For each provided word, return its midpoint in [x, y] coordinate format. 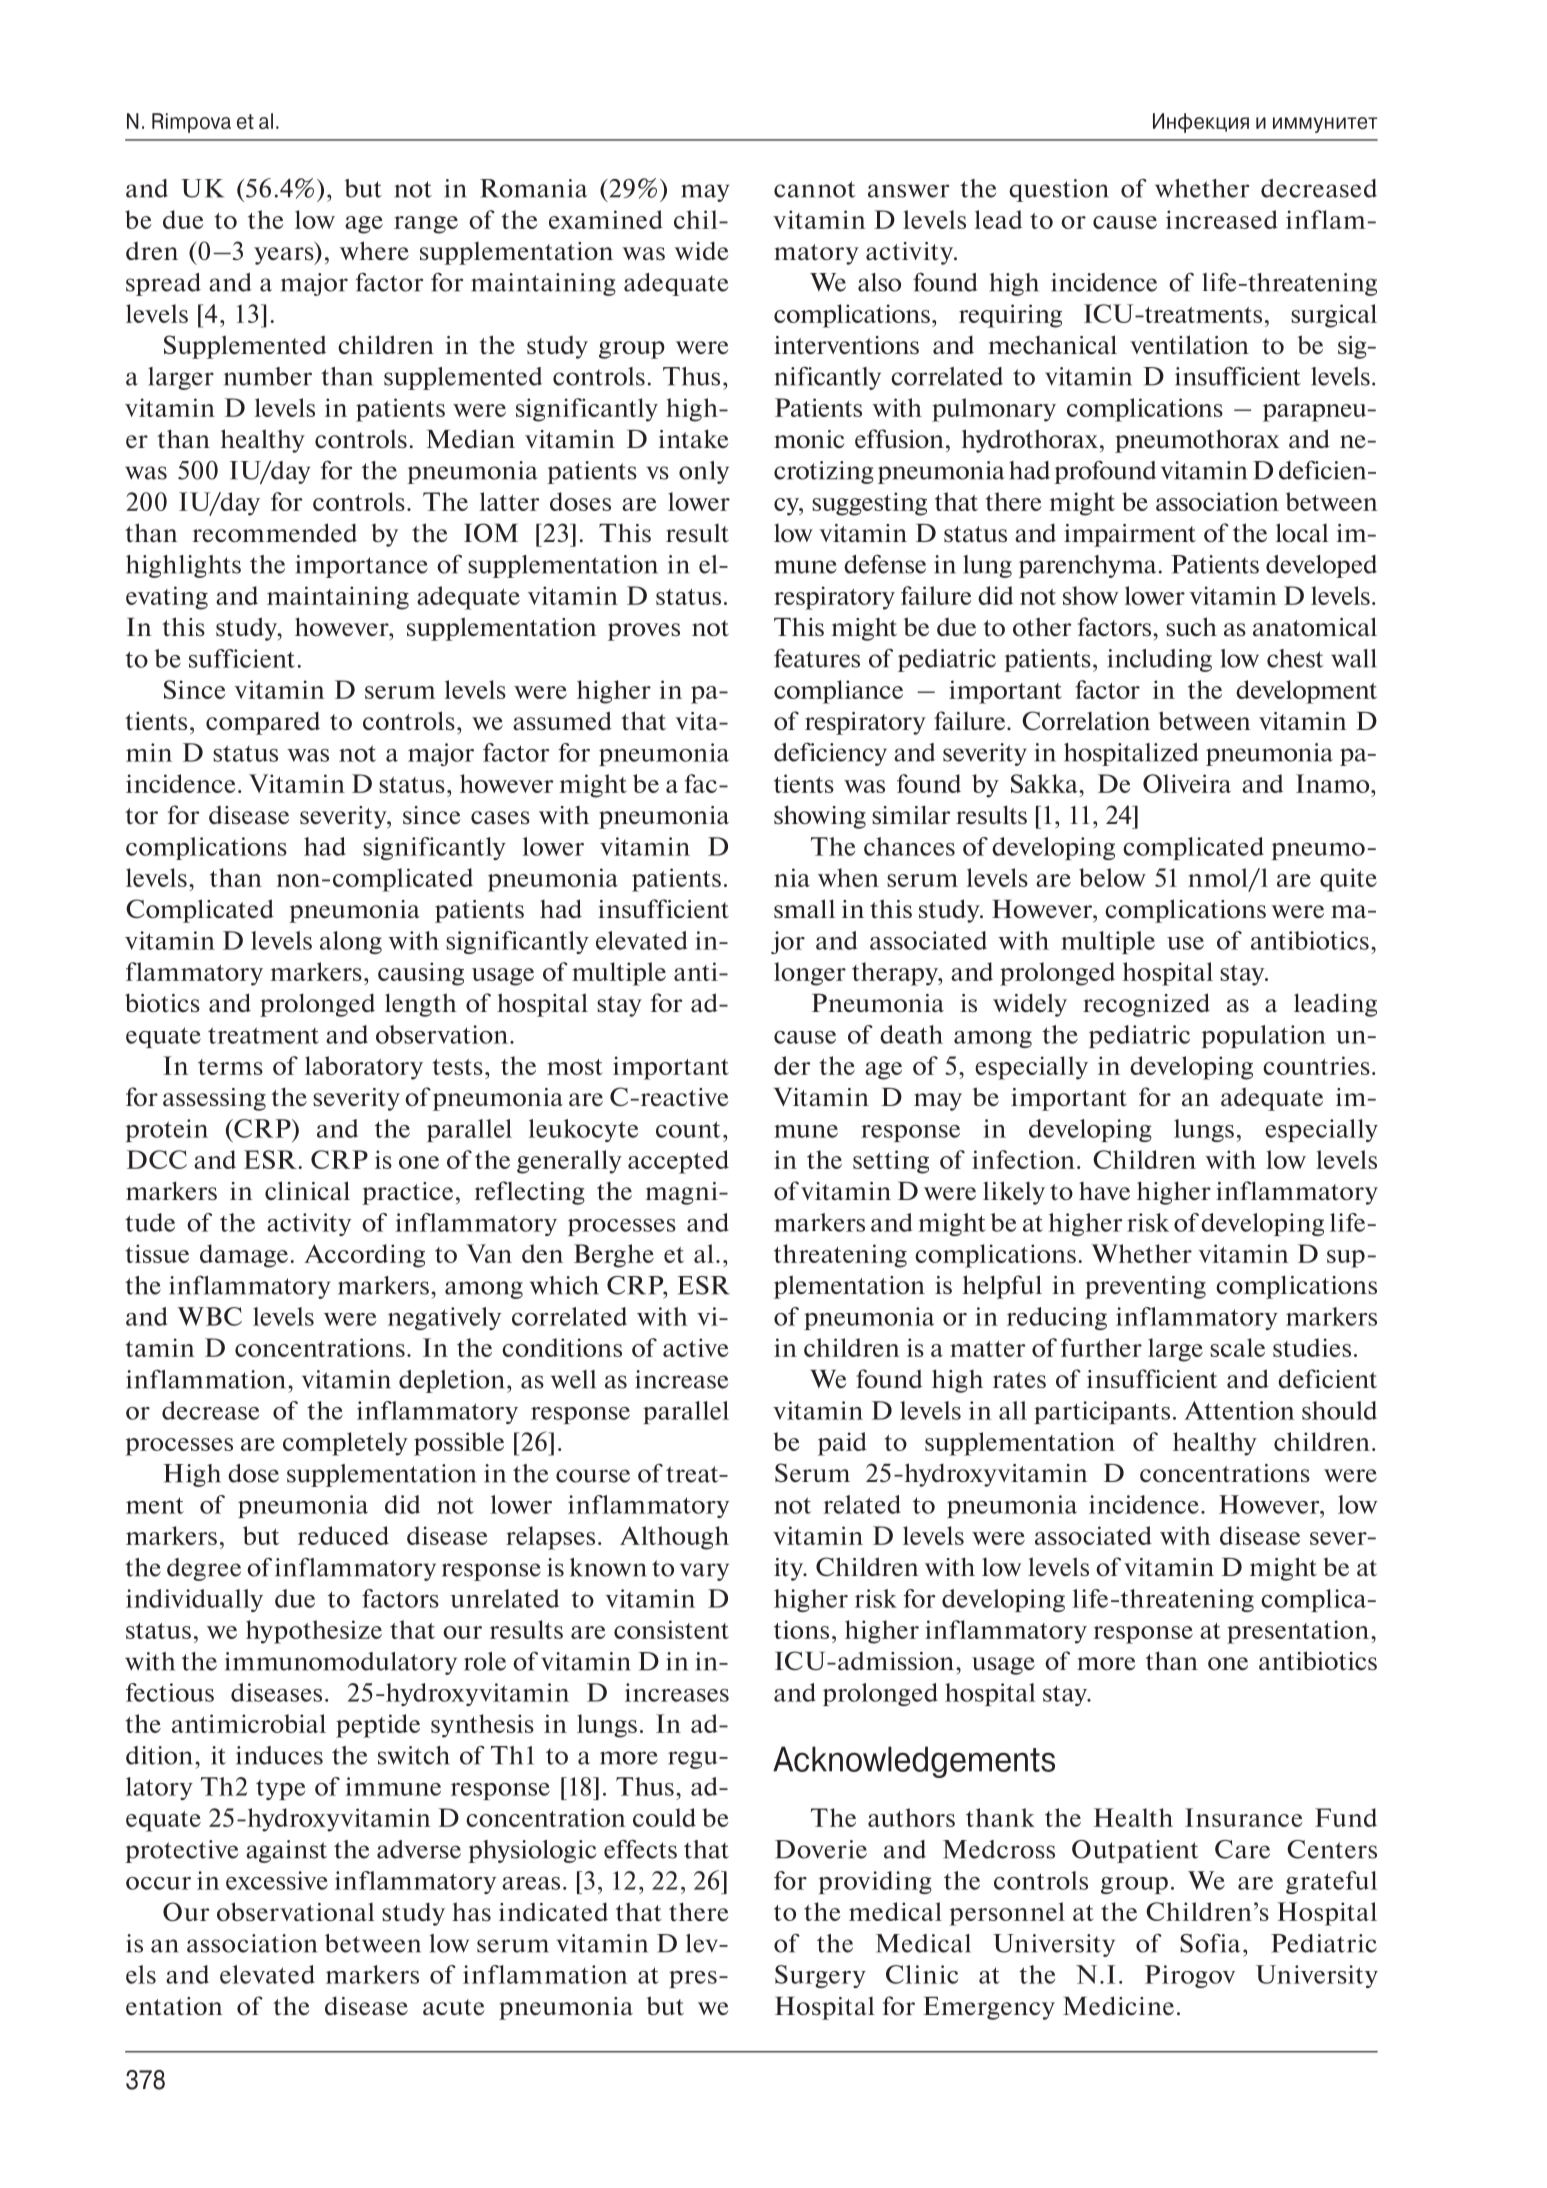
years [285, 256]
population [1264, 1036]
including [1159, 660]
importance [361, 566]
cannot [815, 189]
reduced [343, 1535]
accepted [678, 1162]
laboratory [364, 1068]
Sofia [1210, 1943]
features [817, 658]
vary [704, 1572]
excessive [277, 1880]
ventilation [1189, 344]
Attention [1239, 1410]
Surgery [820, 1976]
